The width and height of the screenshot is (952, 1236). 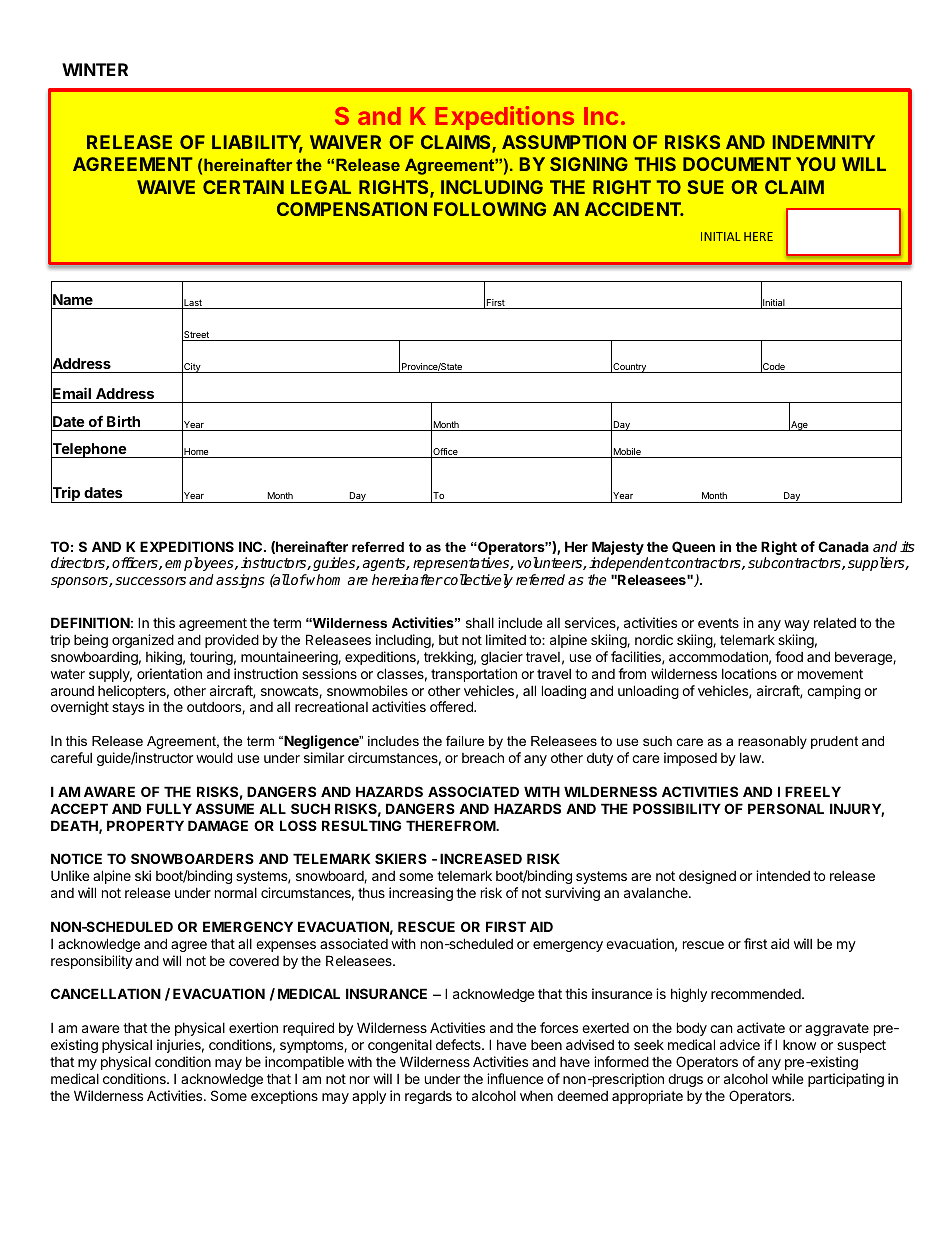 I want to click on WINTER, so click(x=95, y=69).
